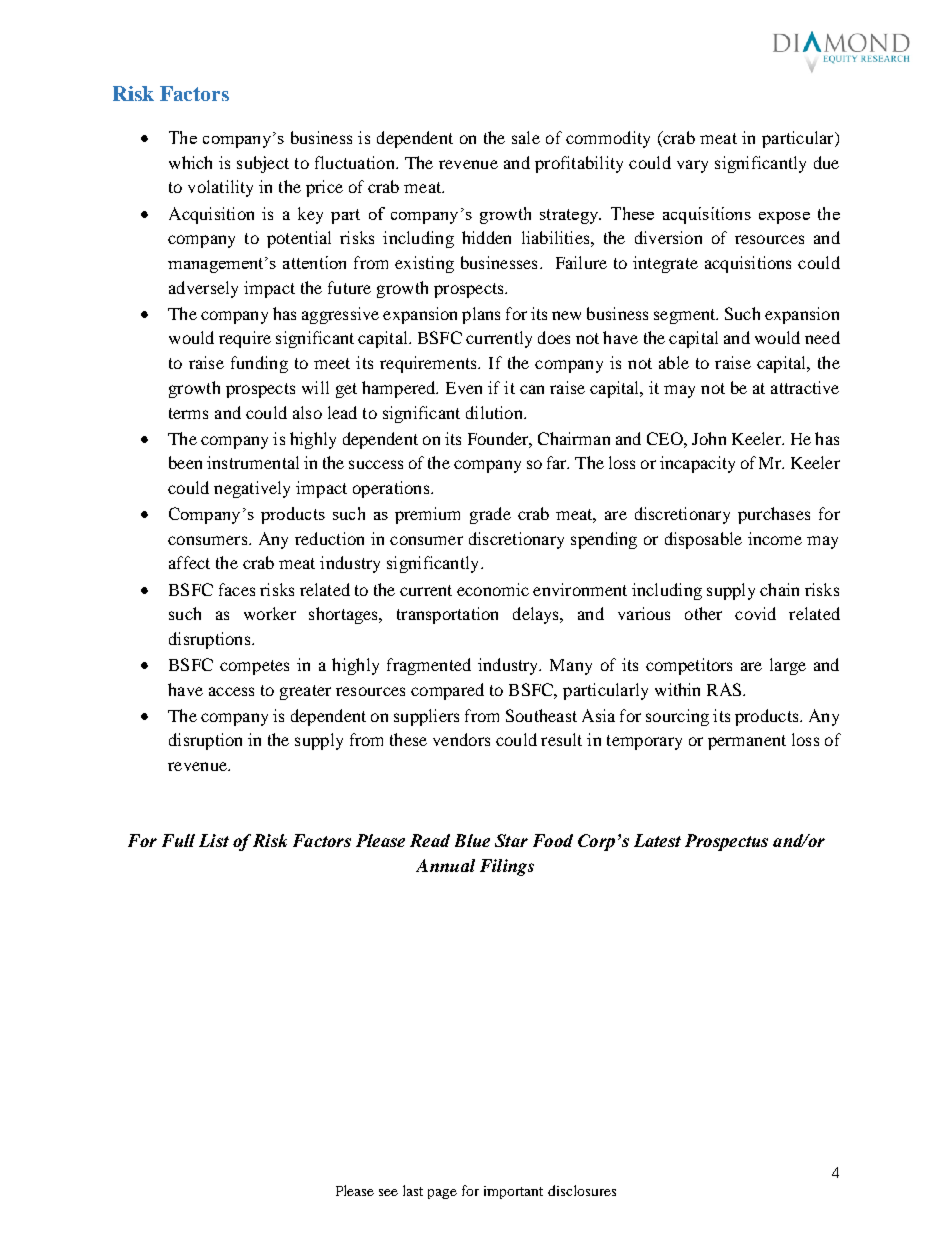 The width and height of the screenshot is (952, 1233). I want to click on subject, so click(263, 164).
